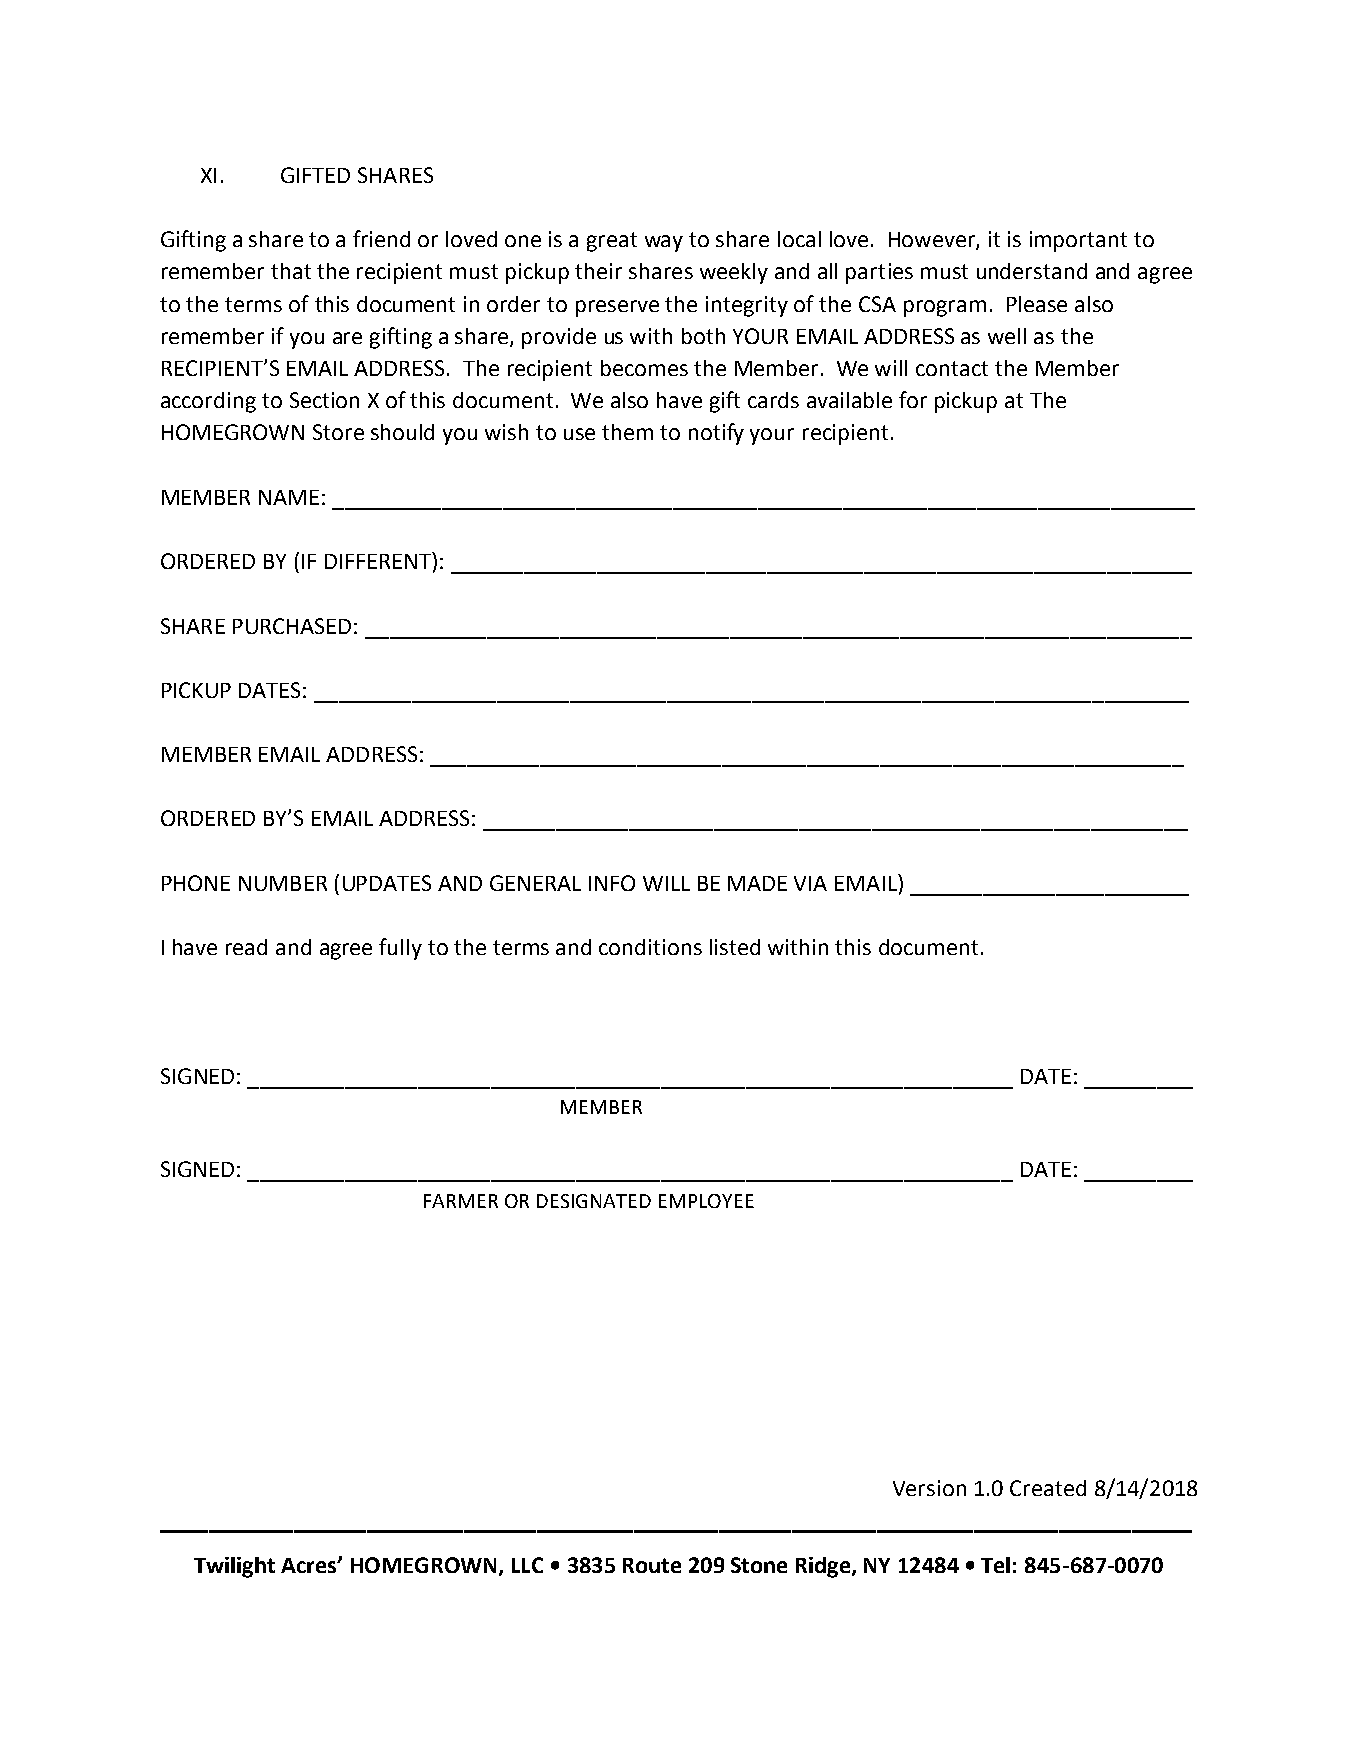  Describe the element at coordinates (612, 883) in the page. I see `INFO` at that location.
